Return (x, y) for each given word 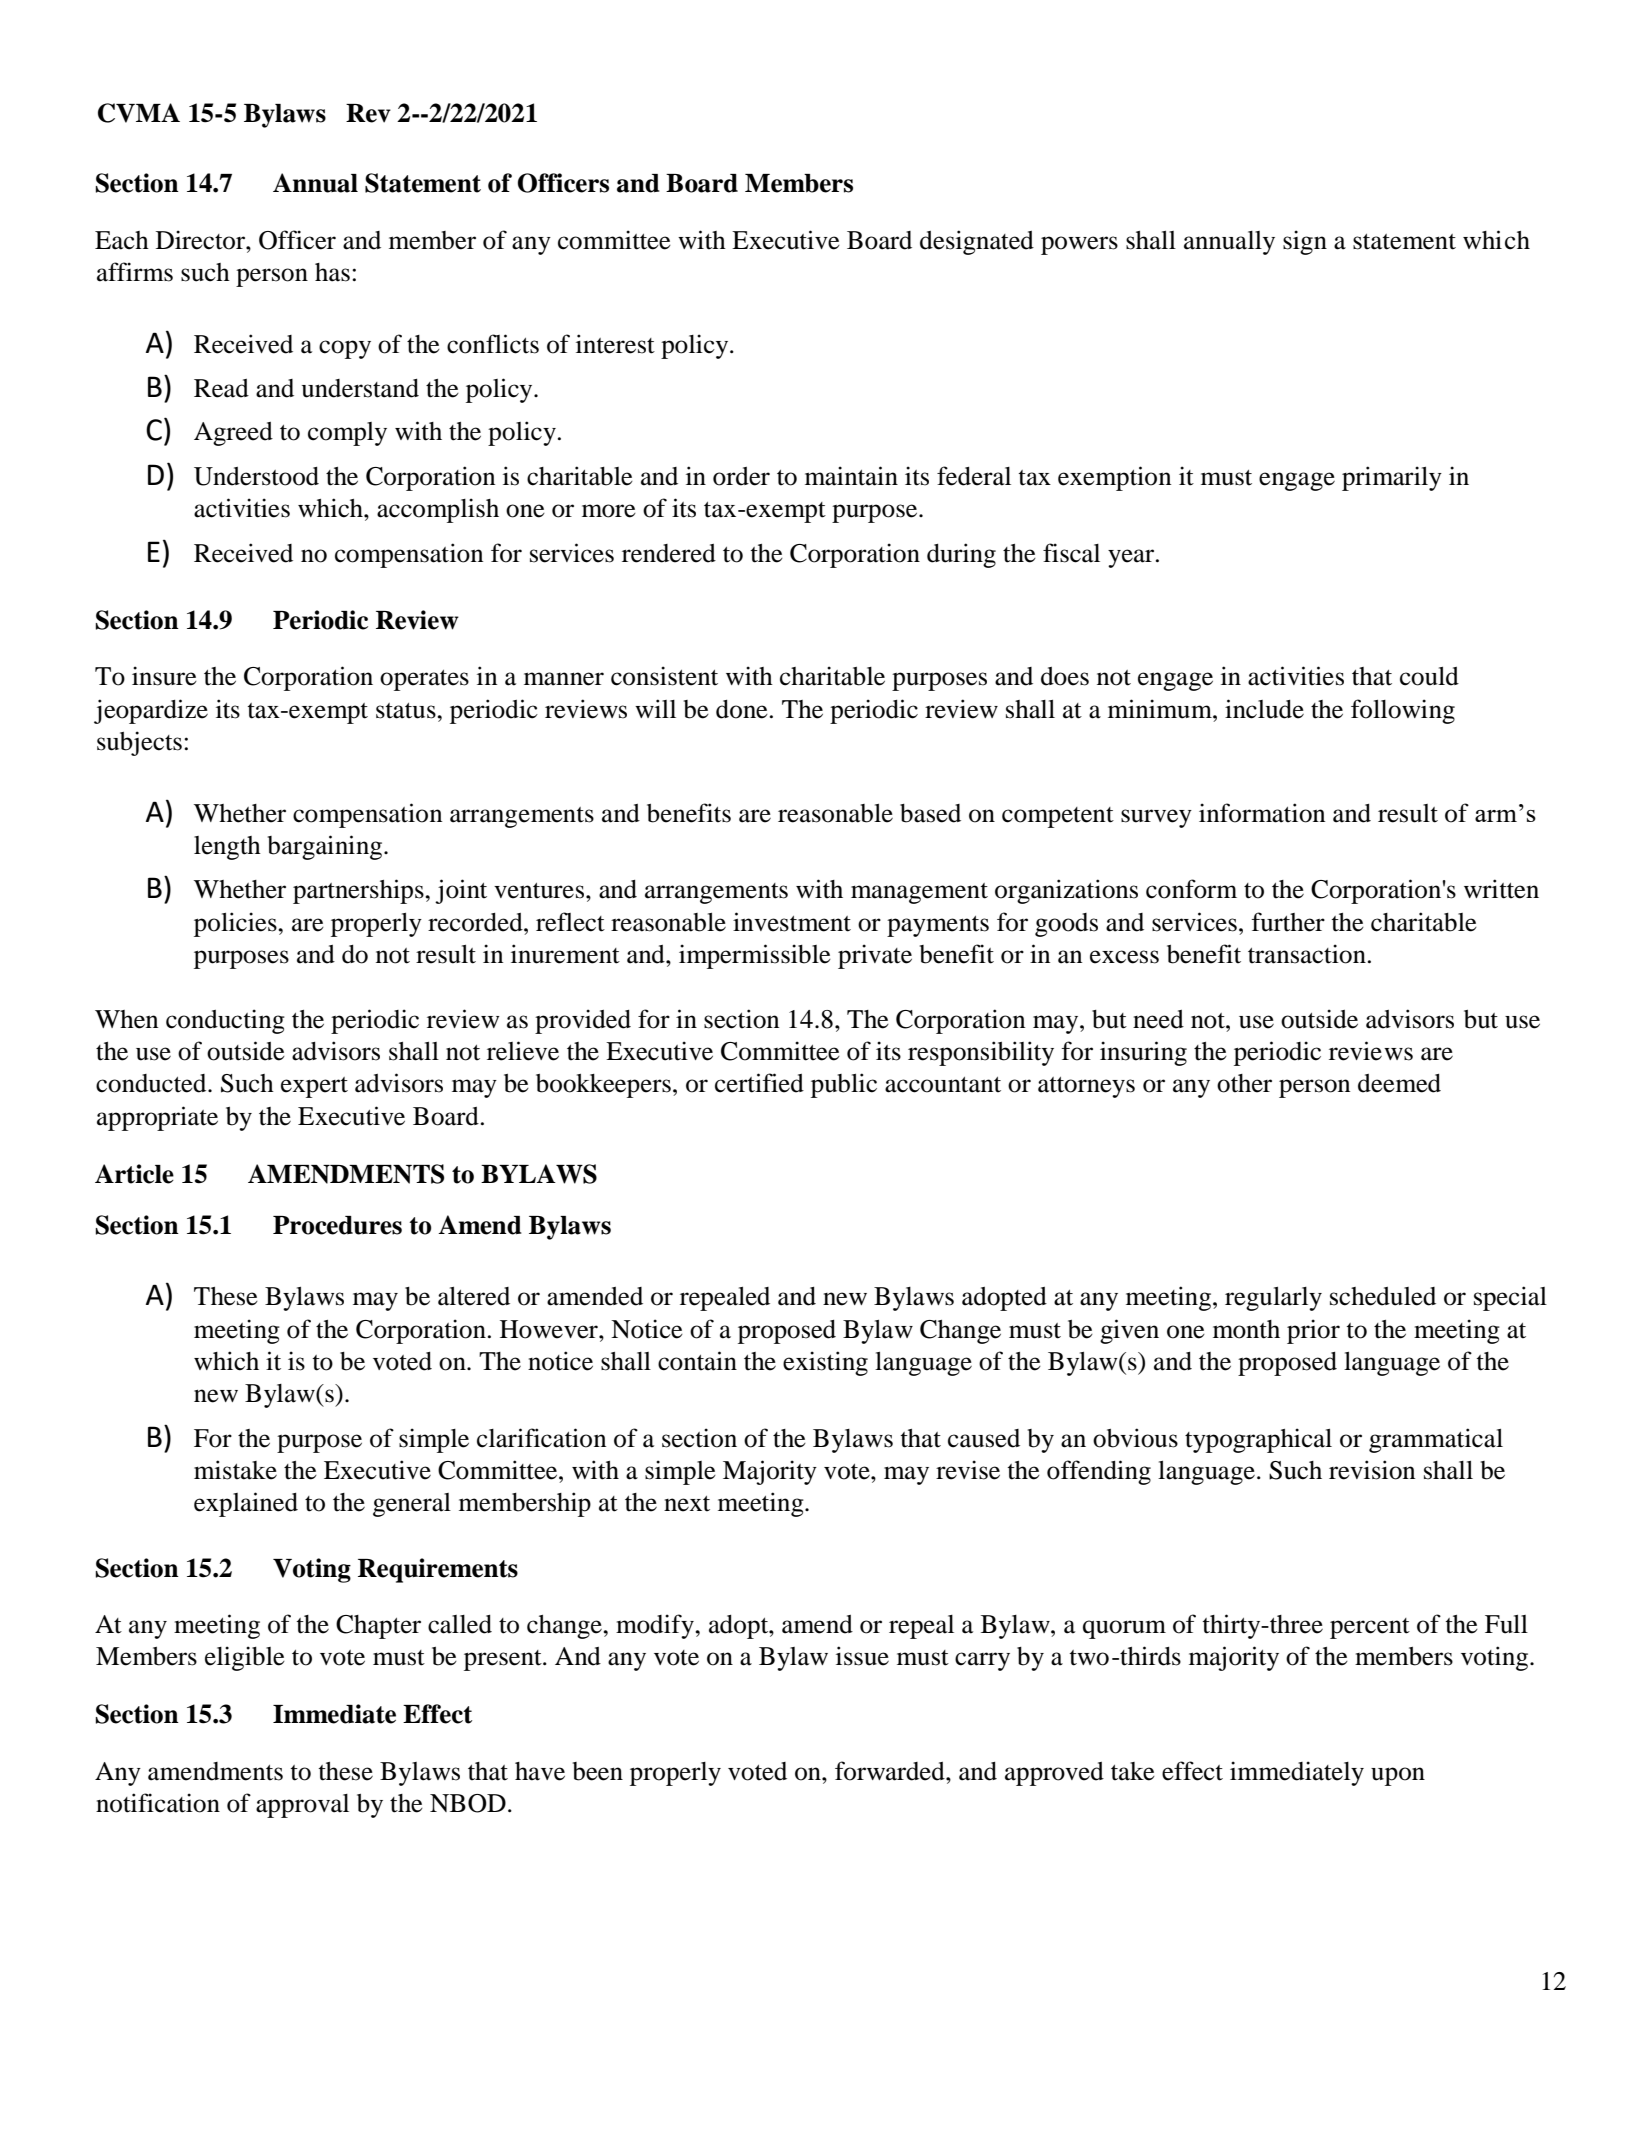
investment (792, 922)
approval (302, 1806)
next (687, 1504)
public (844, 1085)
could (1429, 676)
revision (1372, 1470)
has (332, 272)
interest (615, 344)
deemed (1399, 1083)
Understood (256, 476)
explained (246, 1504)
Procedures (337, 1225)
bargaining (326, 847)
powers (1079, 245)
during (961, 555)
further (1288, 922)
